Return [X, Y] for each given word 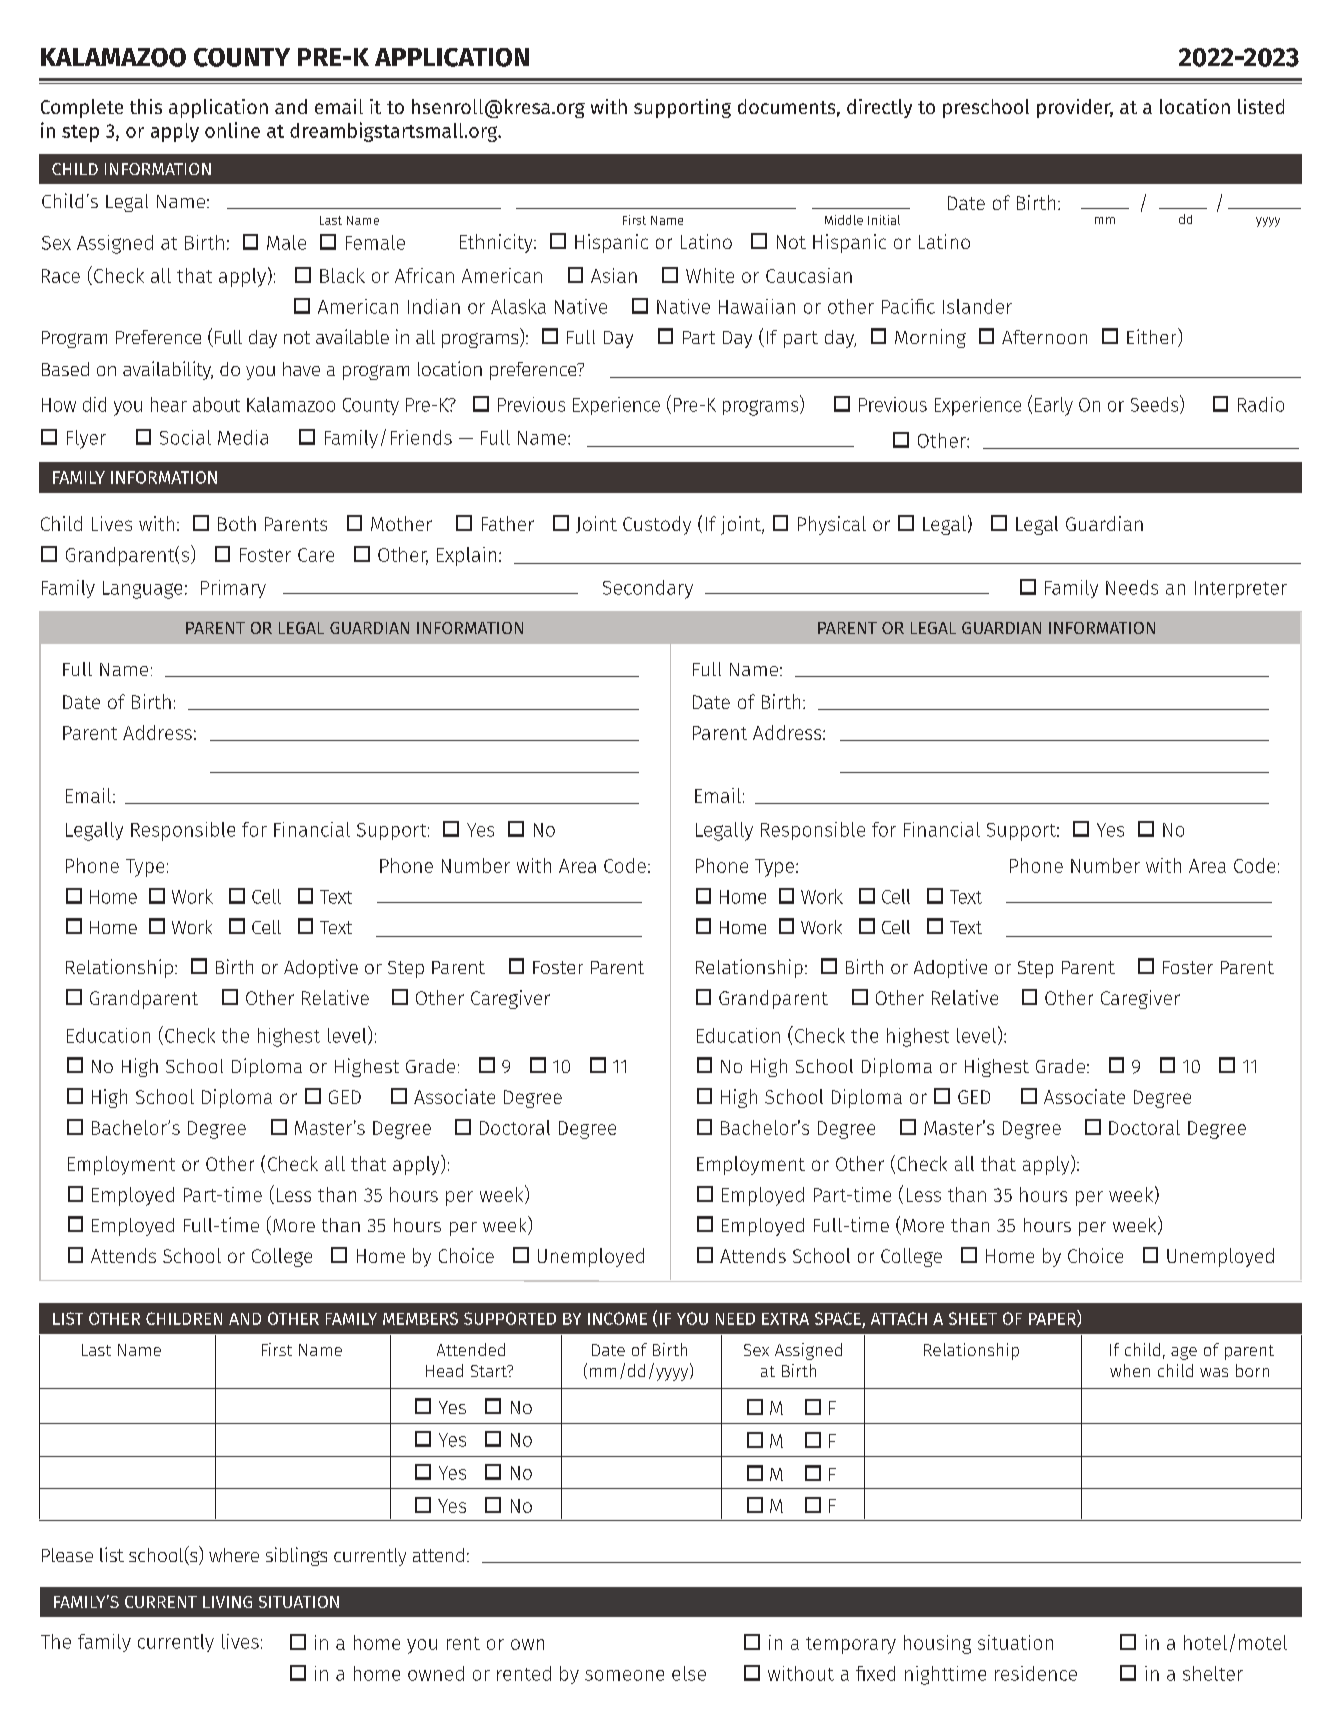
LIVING [227, 1602]
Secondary [648, 589]
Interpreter [1241, 589]
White [710, 275]
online [232, 130]
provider [1075, 108]
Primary [233, 589]
